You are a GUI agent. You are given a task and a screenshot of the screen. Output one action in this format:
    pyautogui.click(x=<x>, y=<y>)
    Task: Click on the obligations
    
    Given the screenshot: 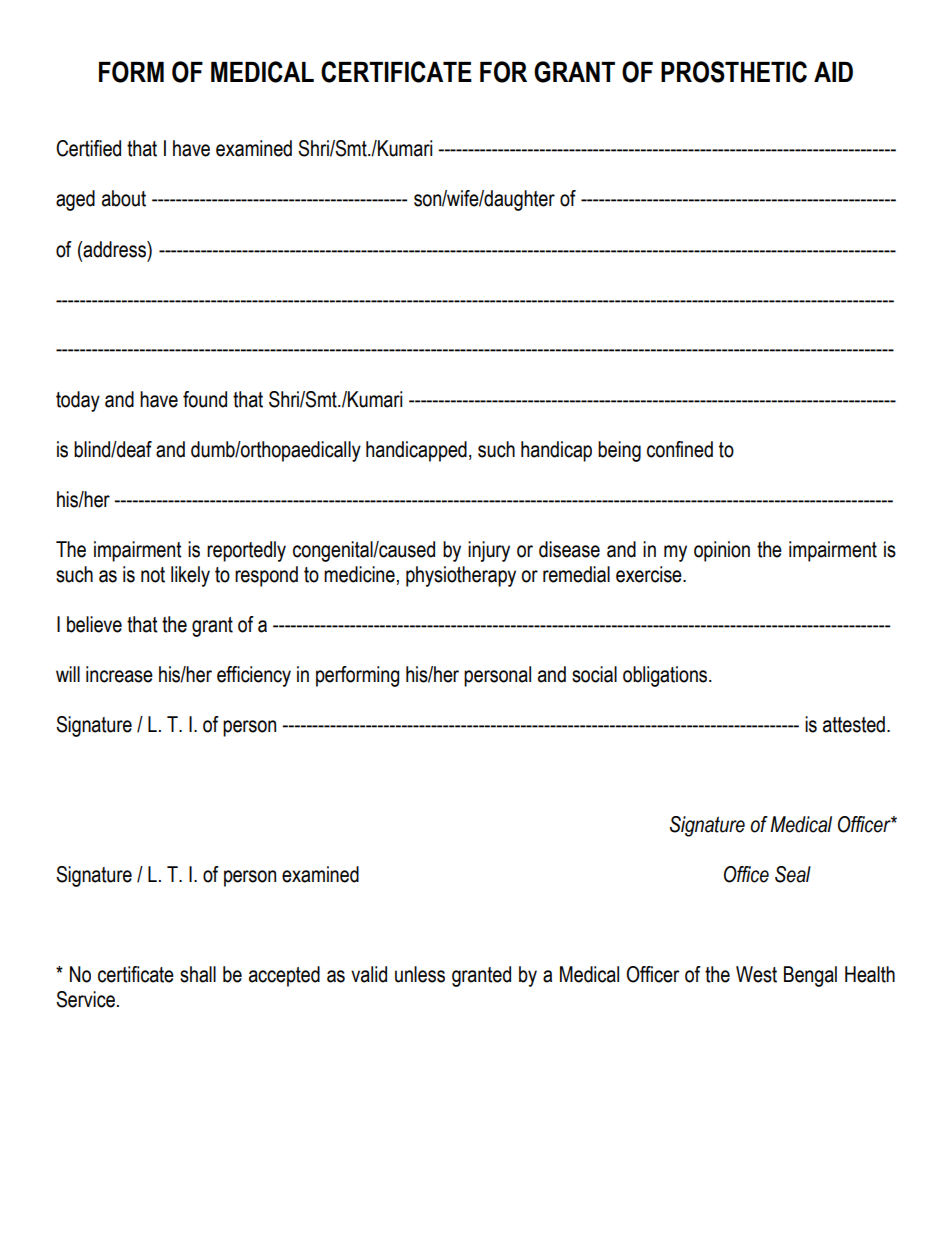 What is the action you would take?
    pyautogui.click(x=666, y=676)
